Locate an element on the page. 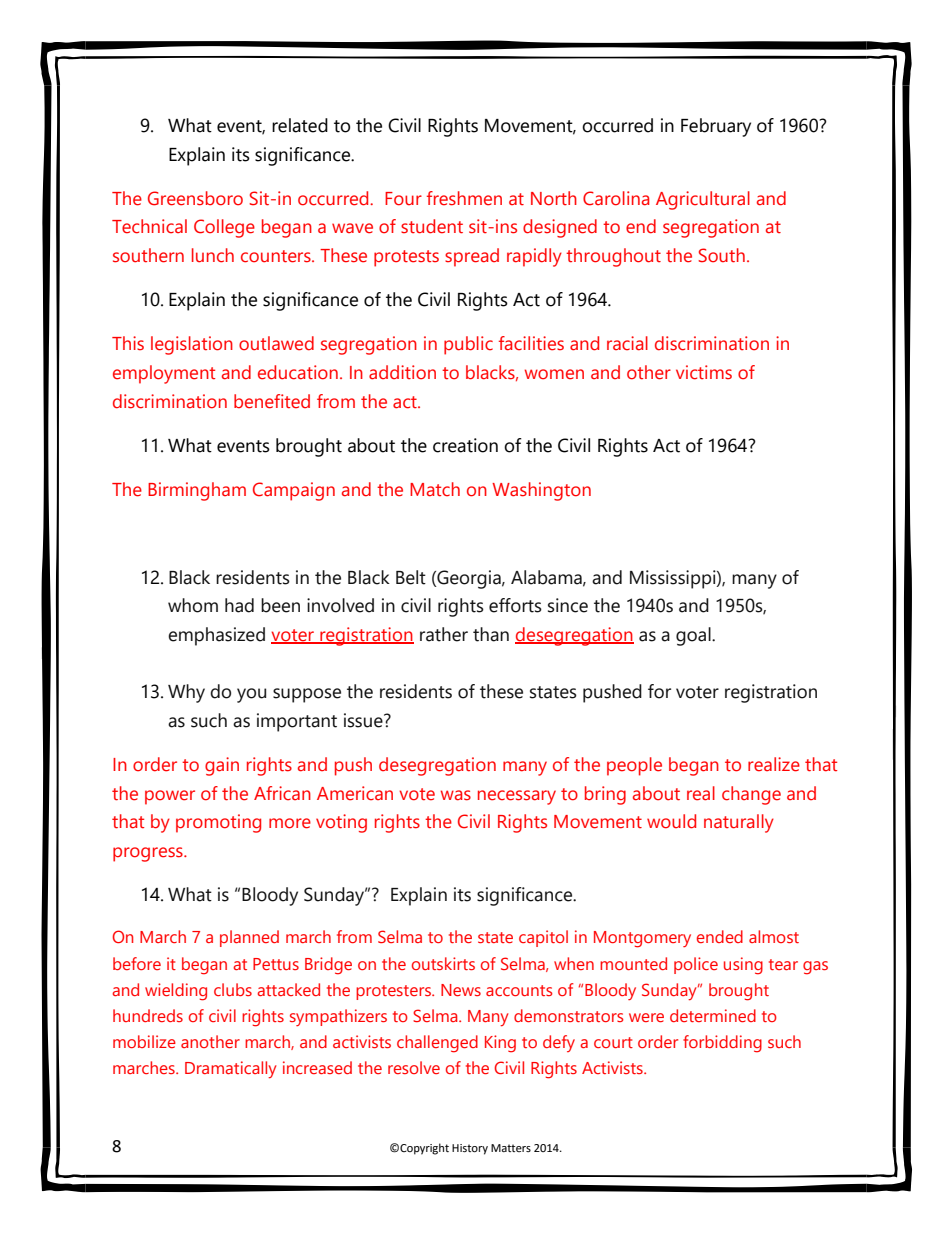  goal is located at coordinates (694, 636).
